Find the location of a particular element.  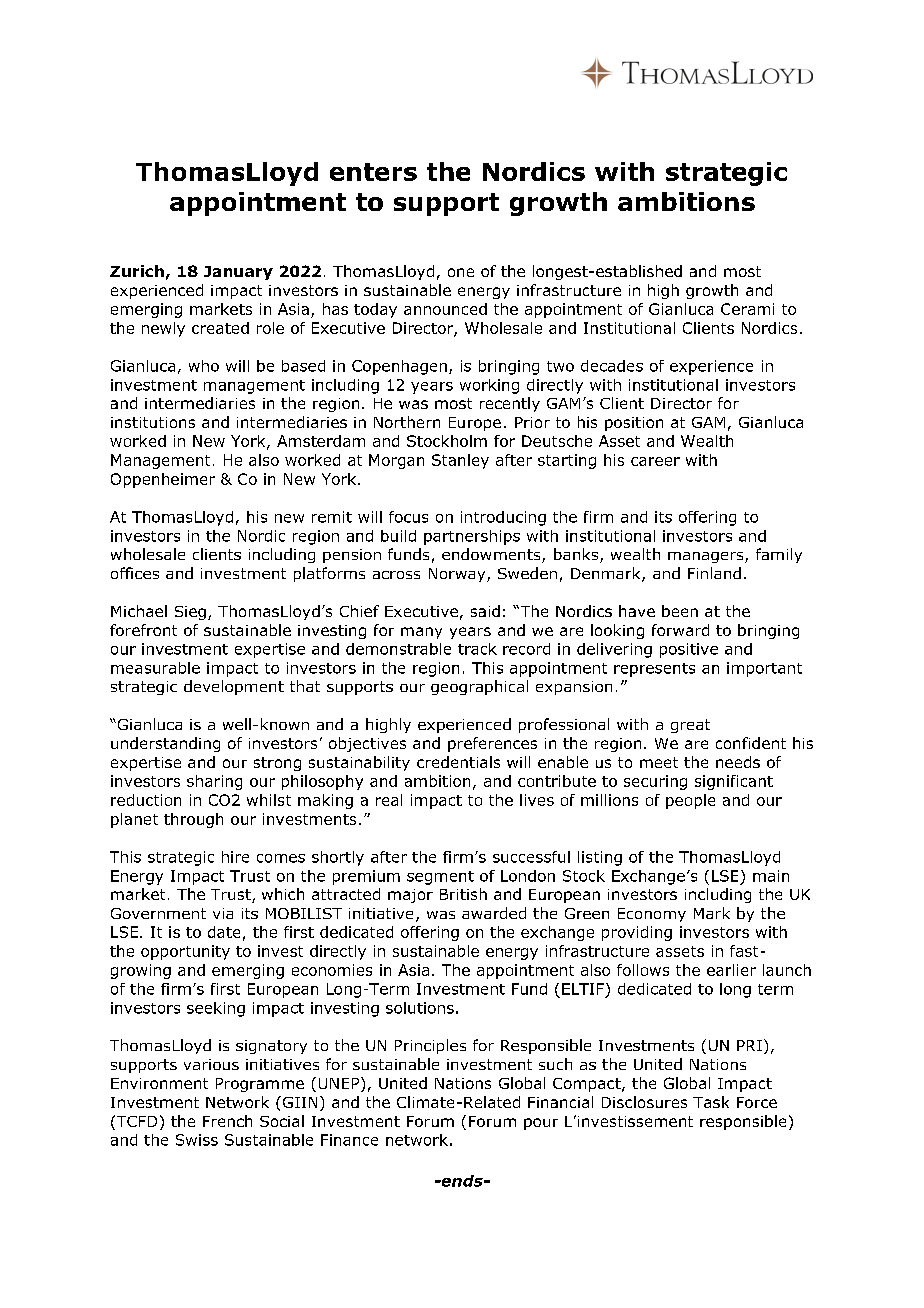

Sieg is located at coordinates (190, 613).
